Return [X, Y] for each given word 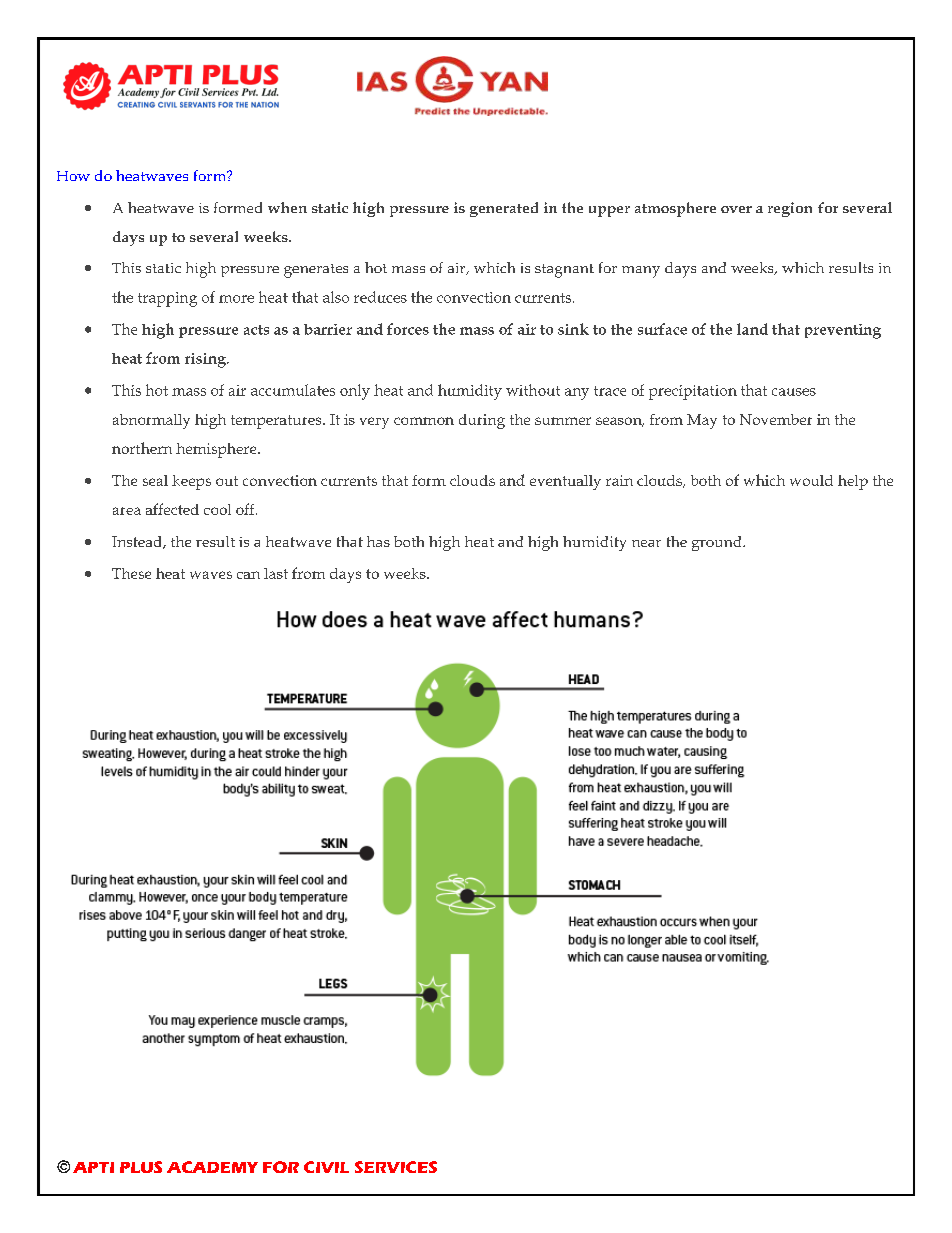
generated [504, 209]
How [73, 176]
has [378, 541]
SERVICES [396, 1167]
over [736, 209]
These [131, 573]
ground [718, 543]
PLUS [141, 1167]
